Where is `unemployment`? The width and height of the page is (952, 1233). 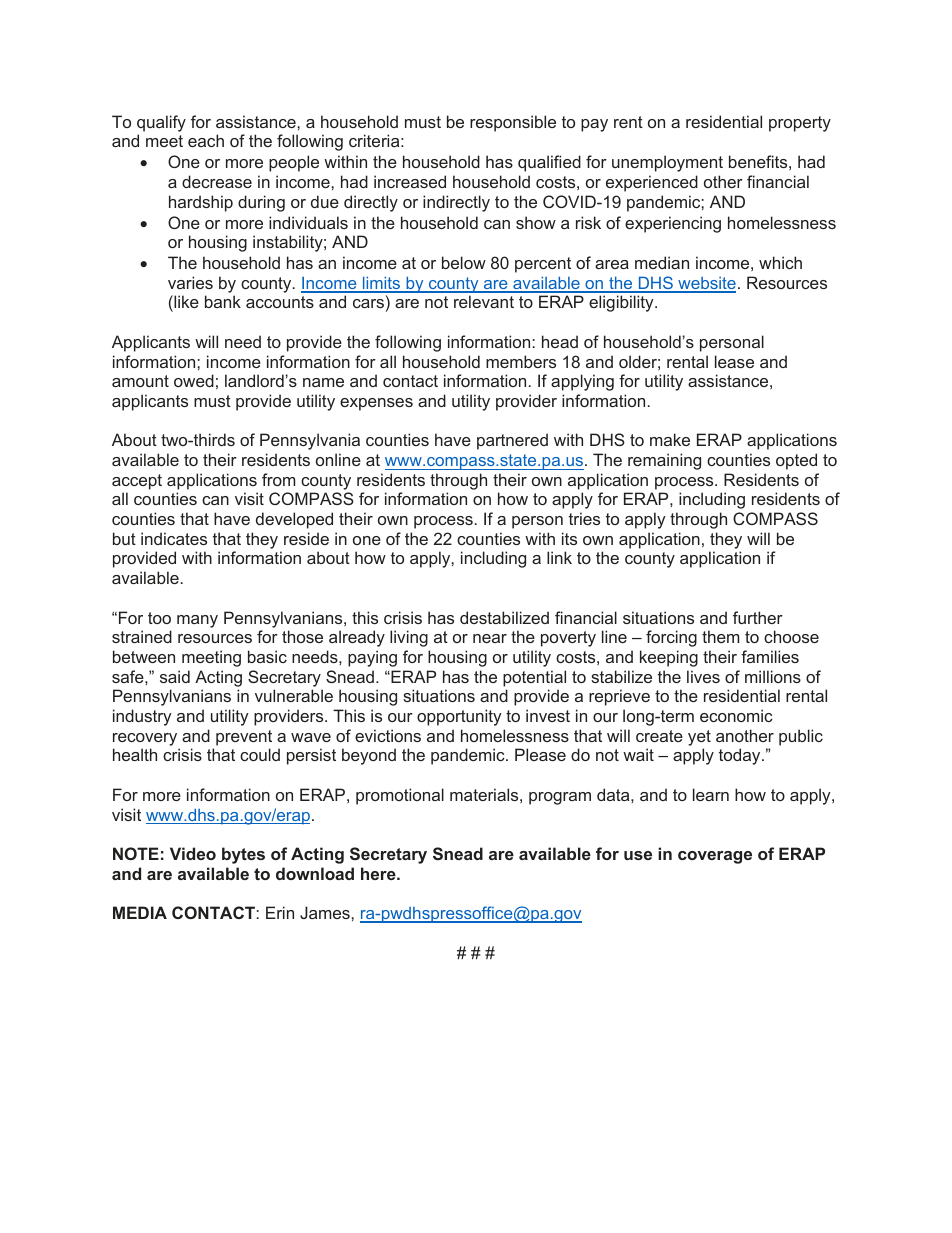
unemployment is located at coordinates (667, 163).
